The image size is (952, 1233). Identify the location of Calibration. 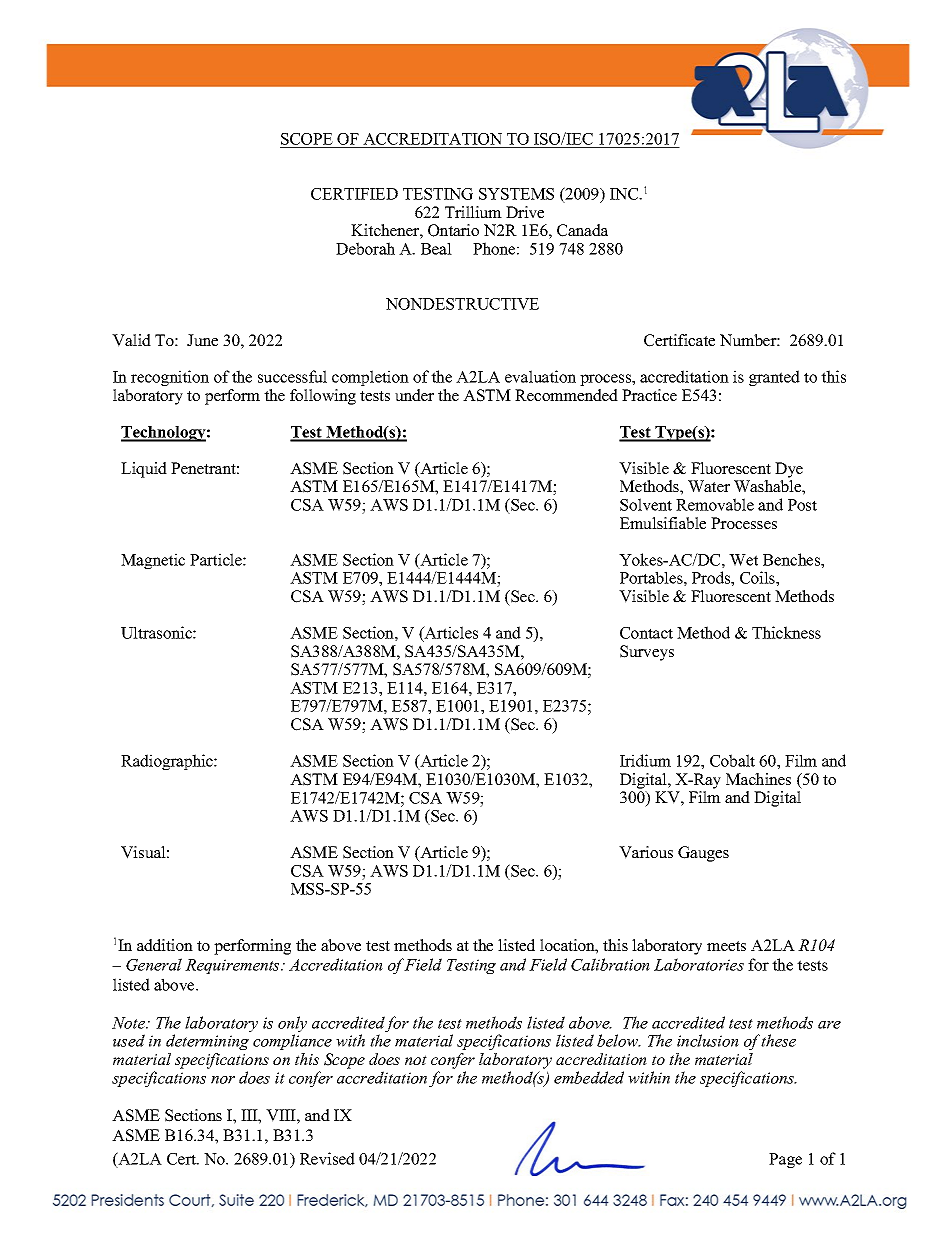
(610, 964).
